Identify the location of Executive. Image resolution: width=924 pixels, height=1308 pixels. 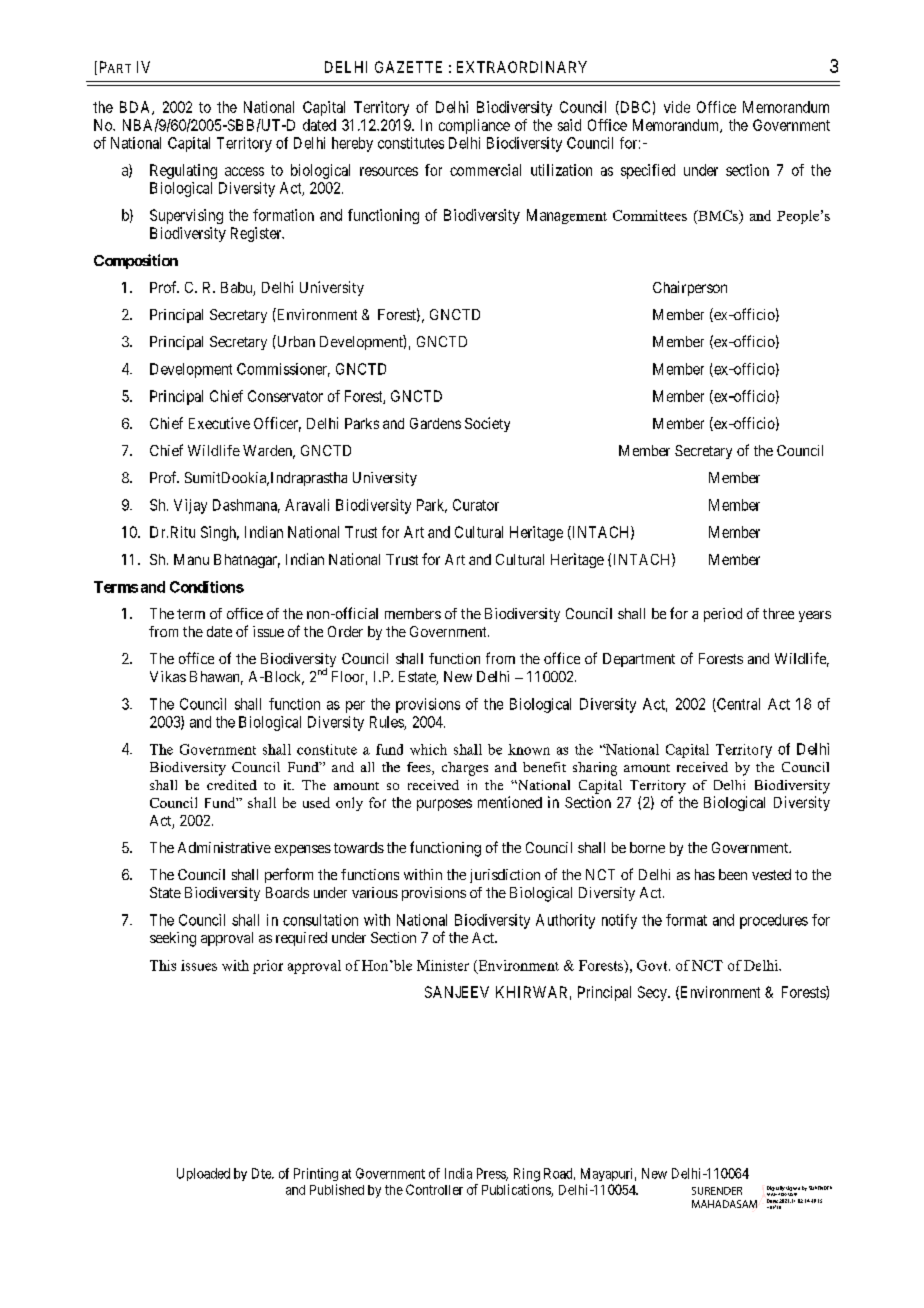
(219, 423).
